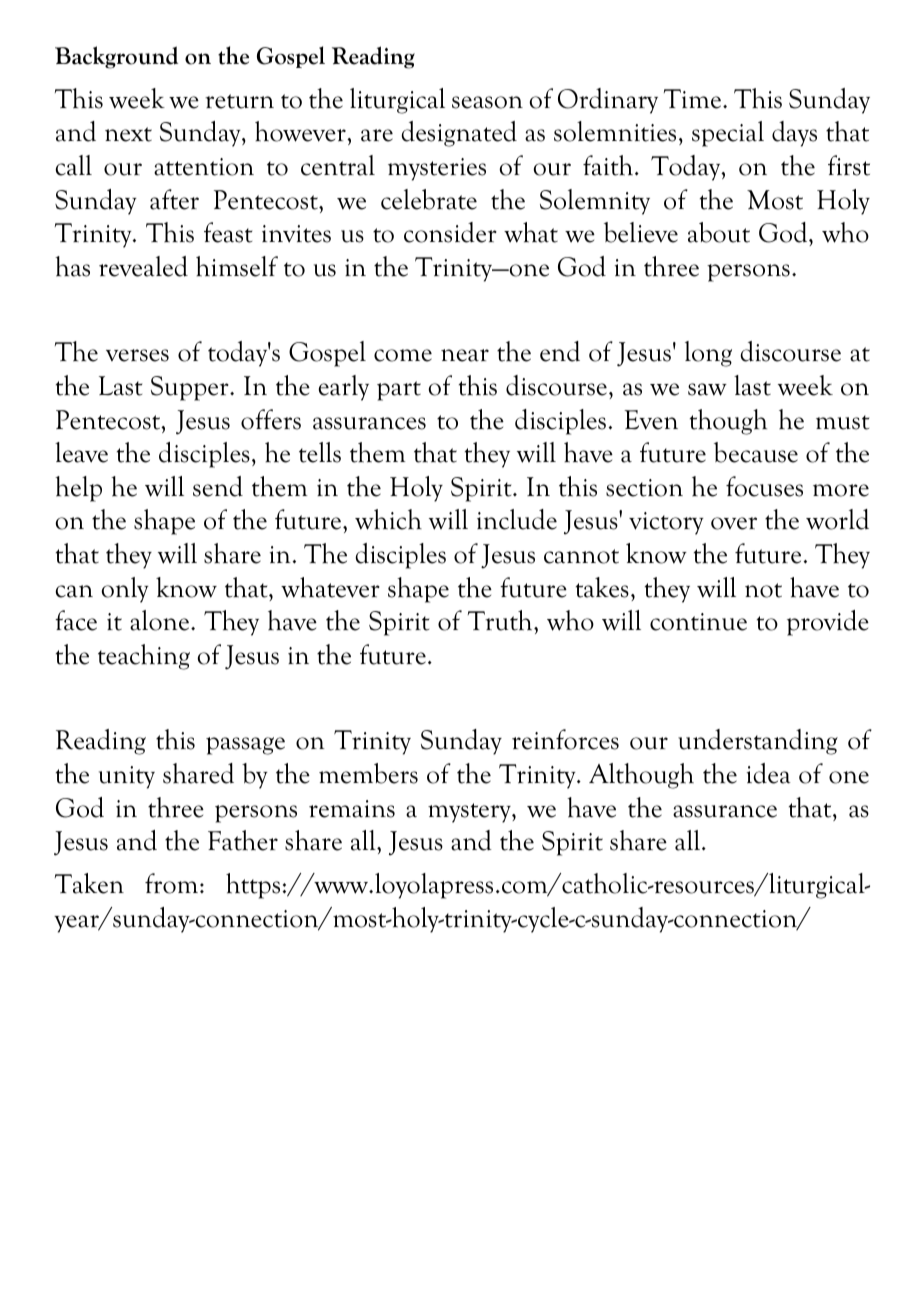  What do you see at coordinates (470, 813) in the page?
I see `mystery` at bounding box center [470, 813].
